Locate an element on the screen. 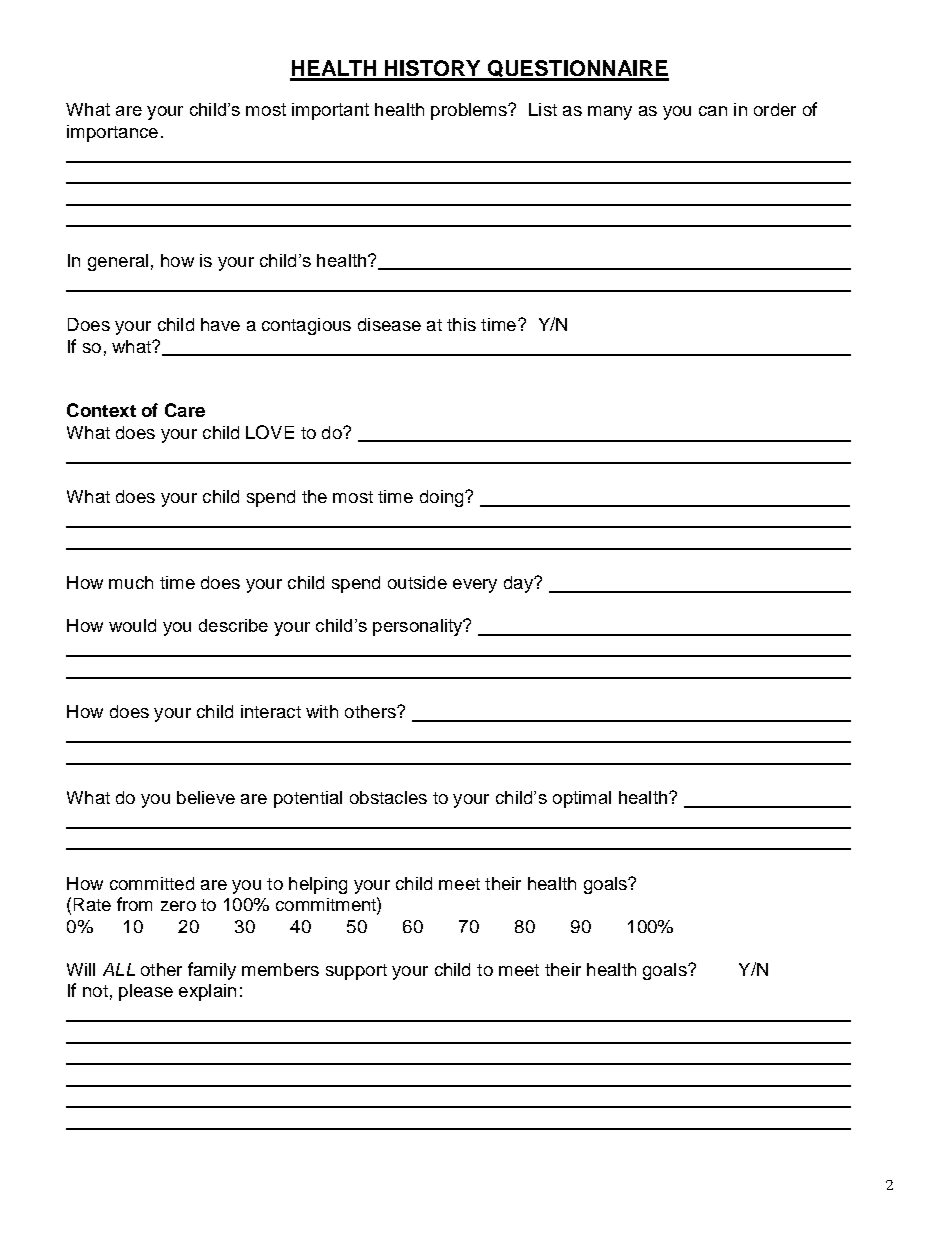 This screenshot has height=1233, width=952. optimal is located at coordinates (582, 799).
